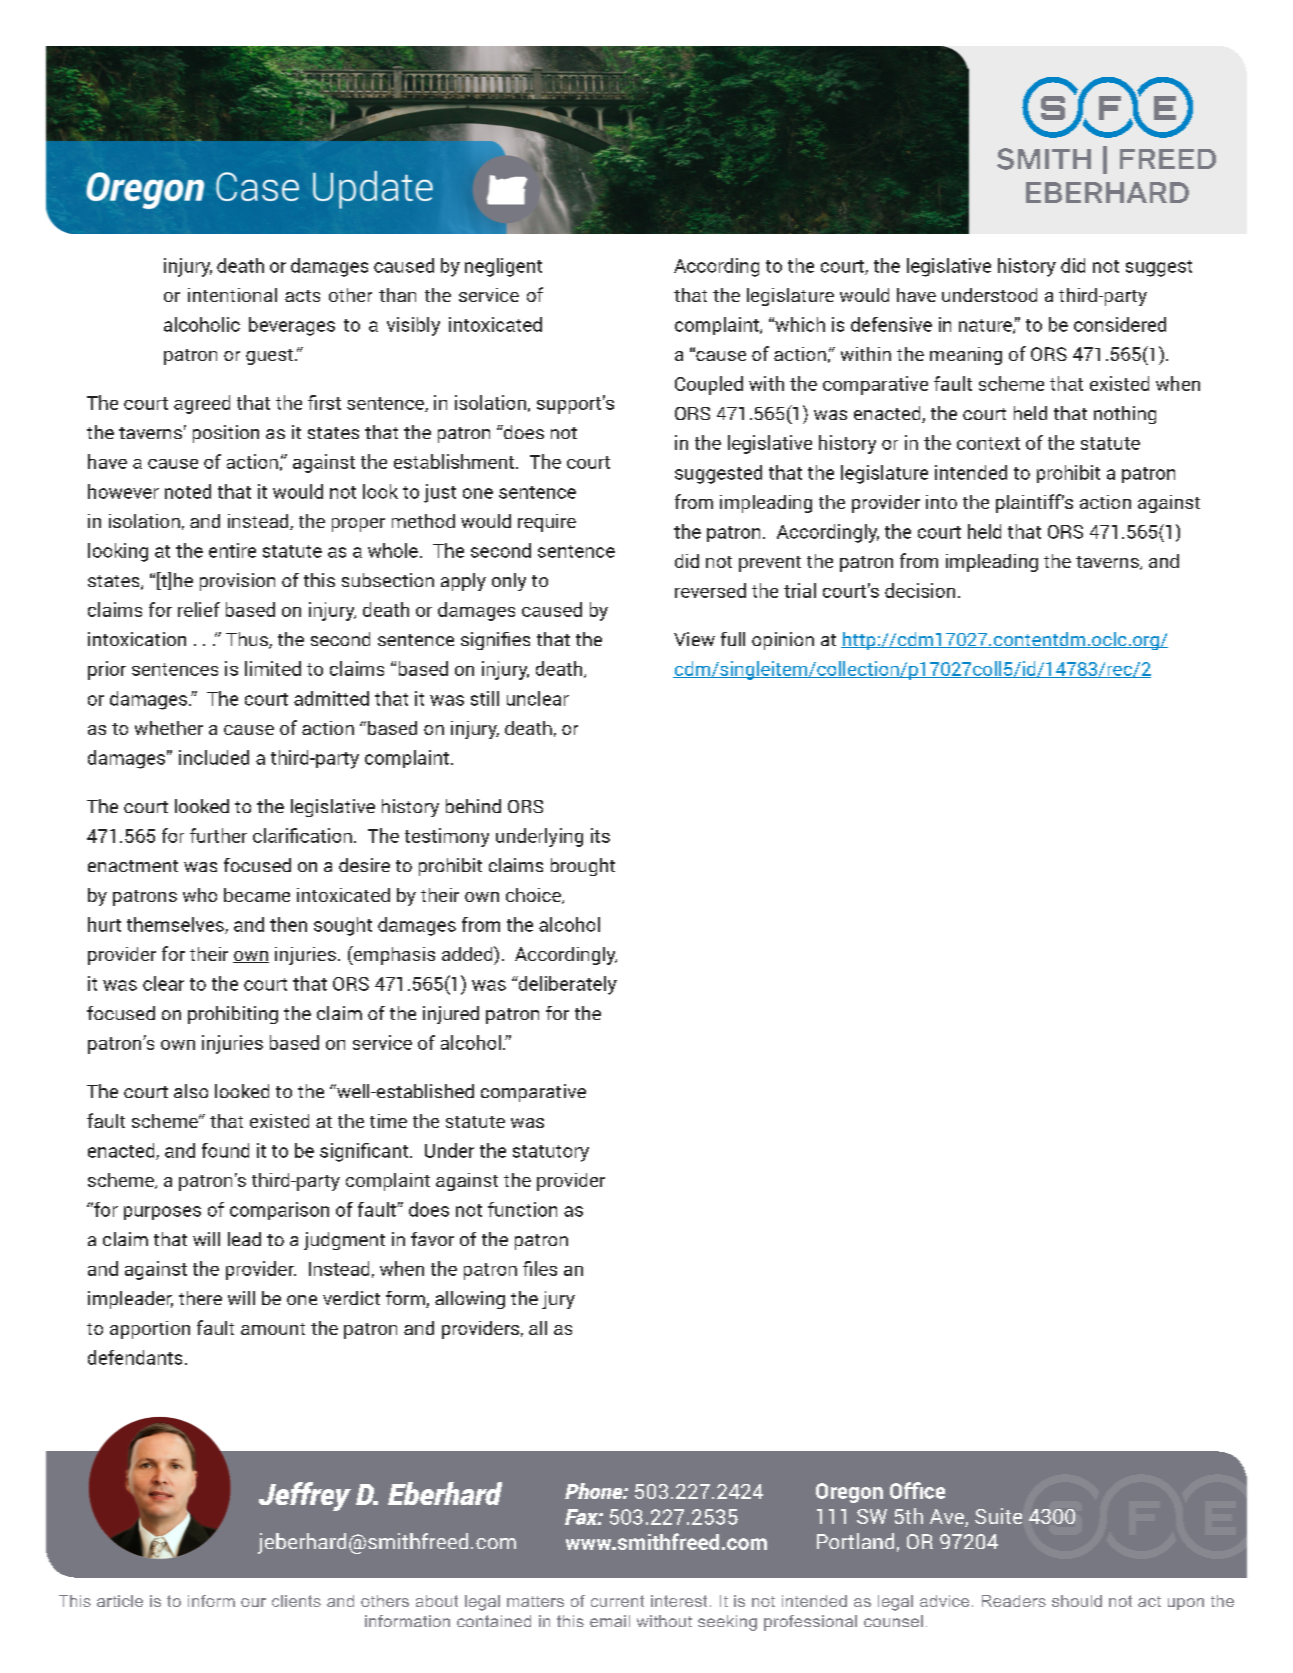 The height and width of the screenshot is (1673, 1293). Describe the element at coordinates (694, 639) in the screenshot. I see `View` at that location.
